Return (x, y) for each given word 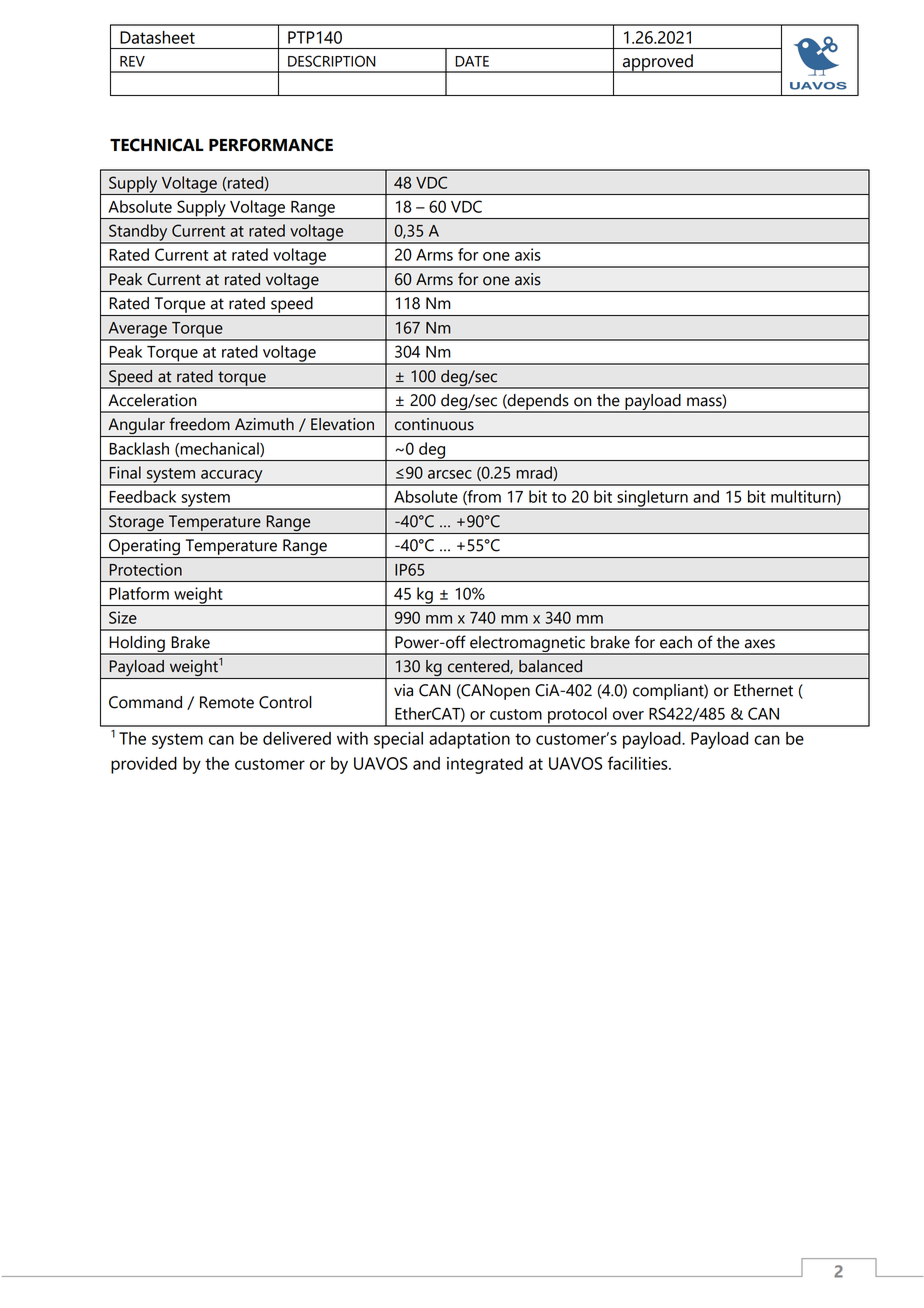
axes (760, 644)
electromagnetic (527, 645)
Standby (138, 233)
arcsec (450, 474)
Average (137, 331)
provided (144, 765)
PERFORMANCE (271, 145)
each (676, 642)
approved (658, 63)
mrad (535, 473)
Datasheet (157, 37)
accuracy (232, 477)
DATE (472, 61)
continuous (434, 424)
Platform (139, 593)
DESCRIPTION (332, 61)
